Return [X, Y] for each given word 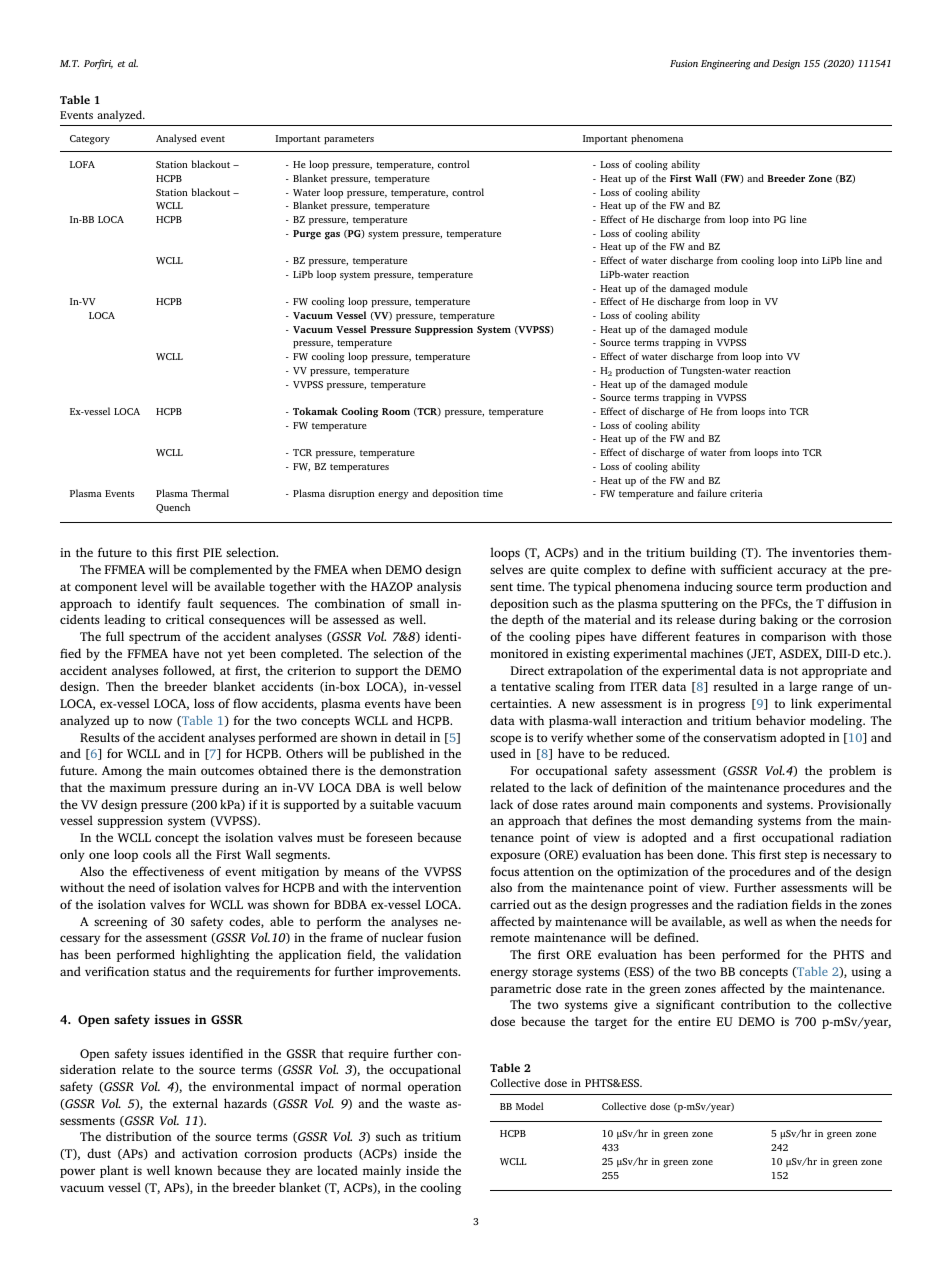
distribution [139, 1136]
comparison [793, 638]
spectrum [155, 638]
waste [424, 1104]
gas [332, 236]
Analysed [176, 139]
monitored [519, 653]
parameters [349, 140]
